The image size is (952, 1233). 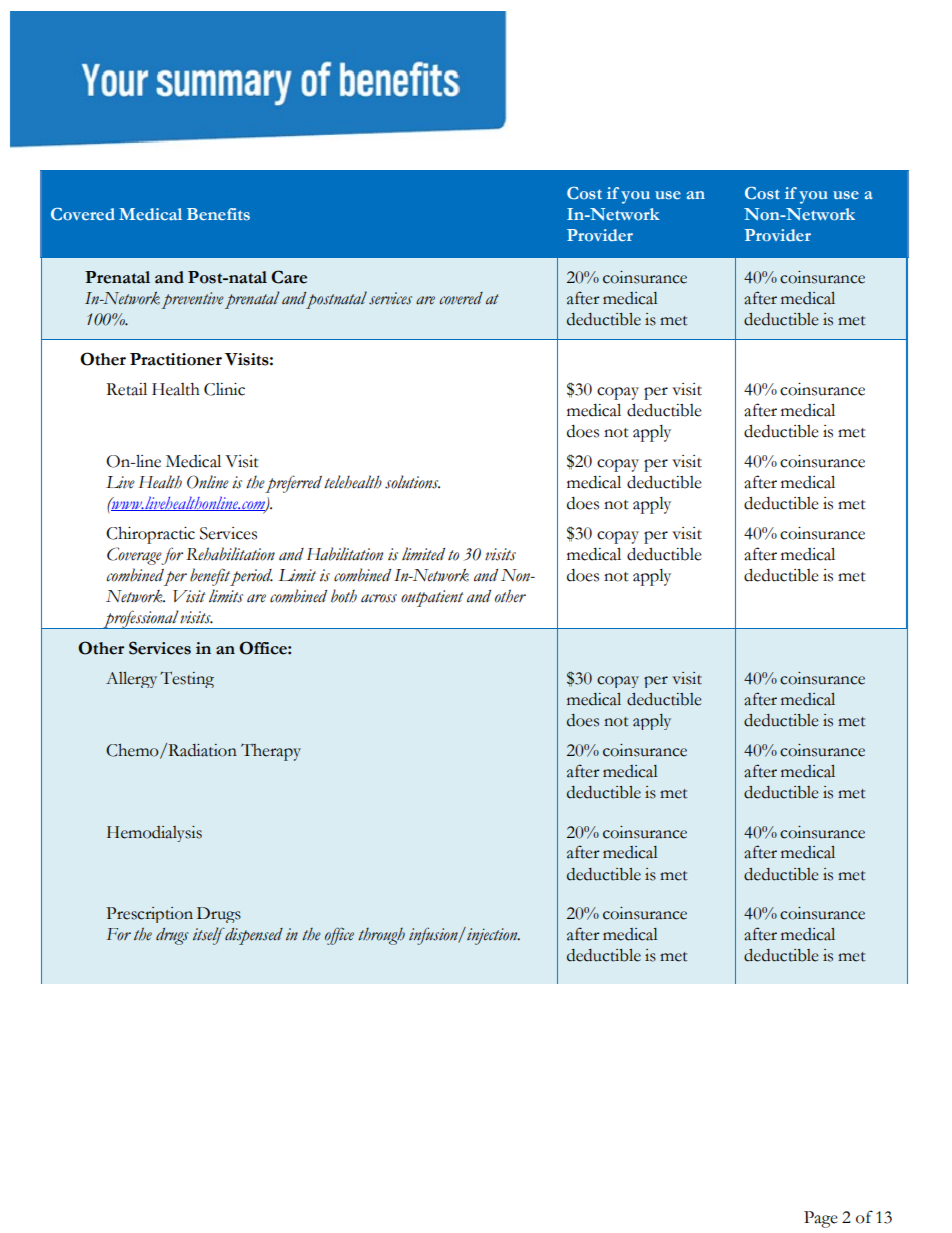 I want to click on outpatient, so click(x=432, y=598).
